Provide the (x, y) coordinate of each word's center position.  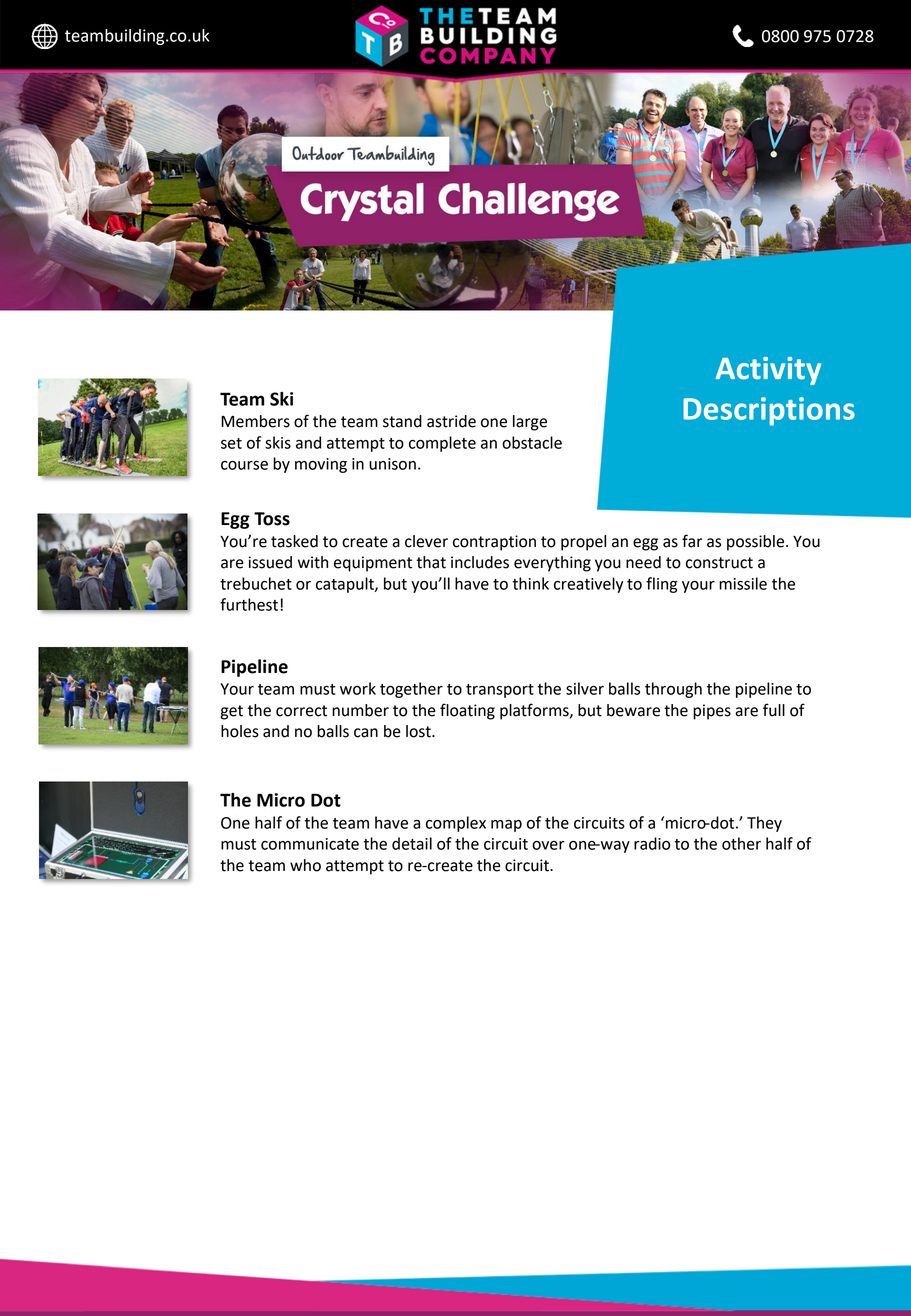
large (530, 423)
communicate (310, 844)
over (548, 845)
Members (255, 421)
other (741, 843)
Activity (768, 371)
